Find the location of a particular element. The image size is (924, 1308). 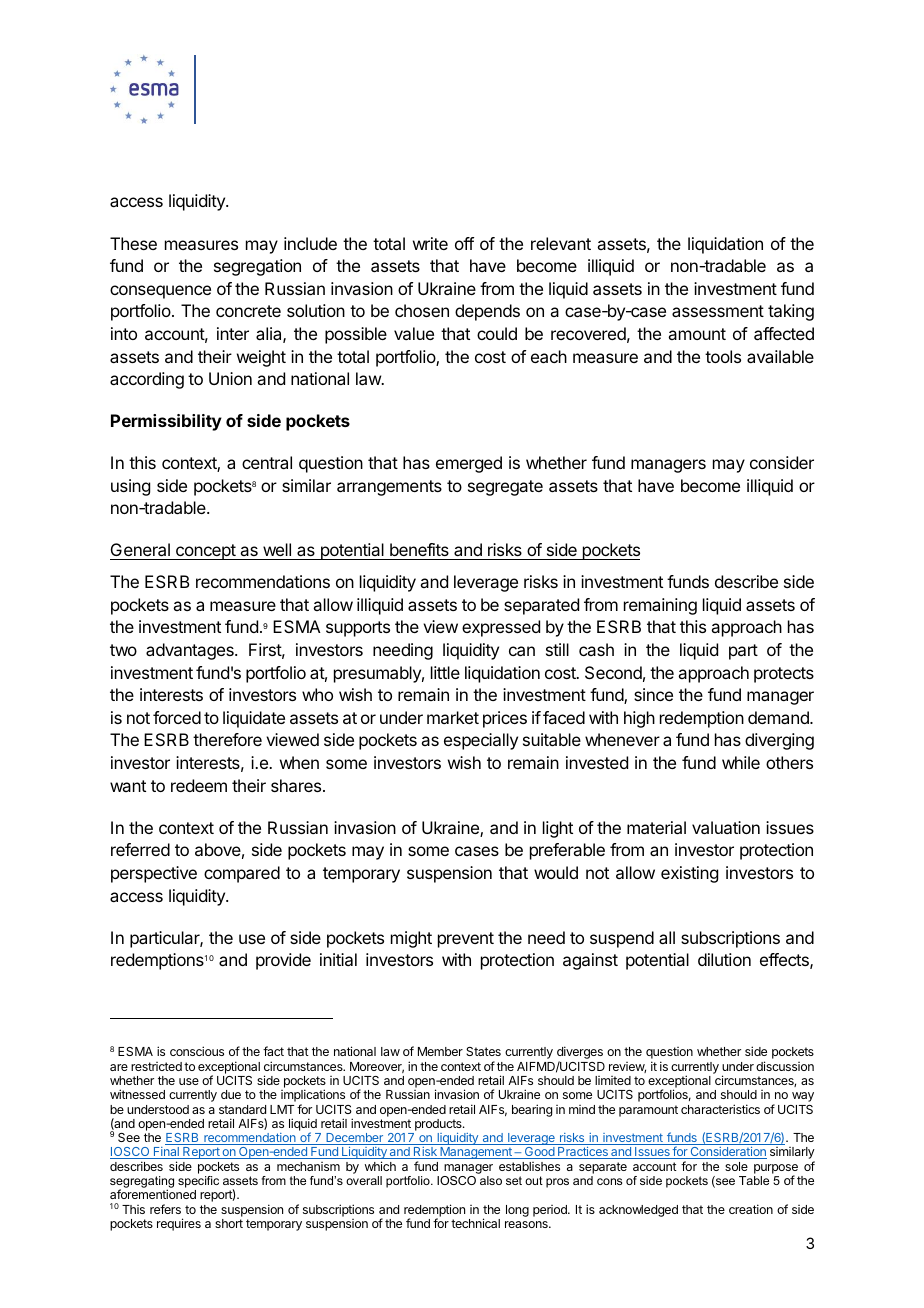

also is located at coordinates (491, 1180).
